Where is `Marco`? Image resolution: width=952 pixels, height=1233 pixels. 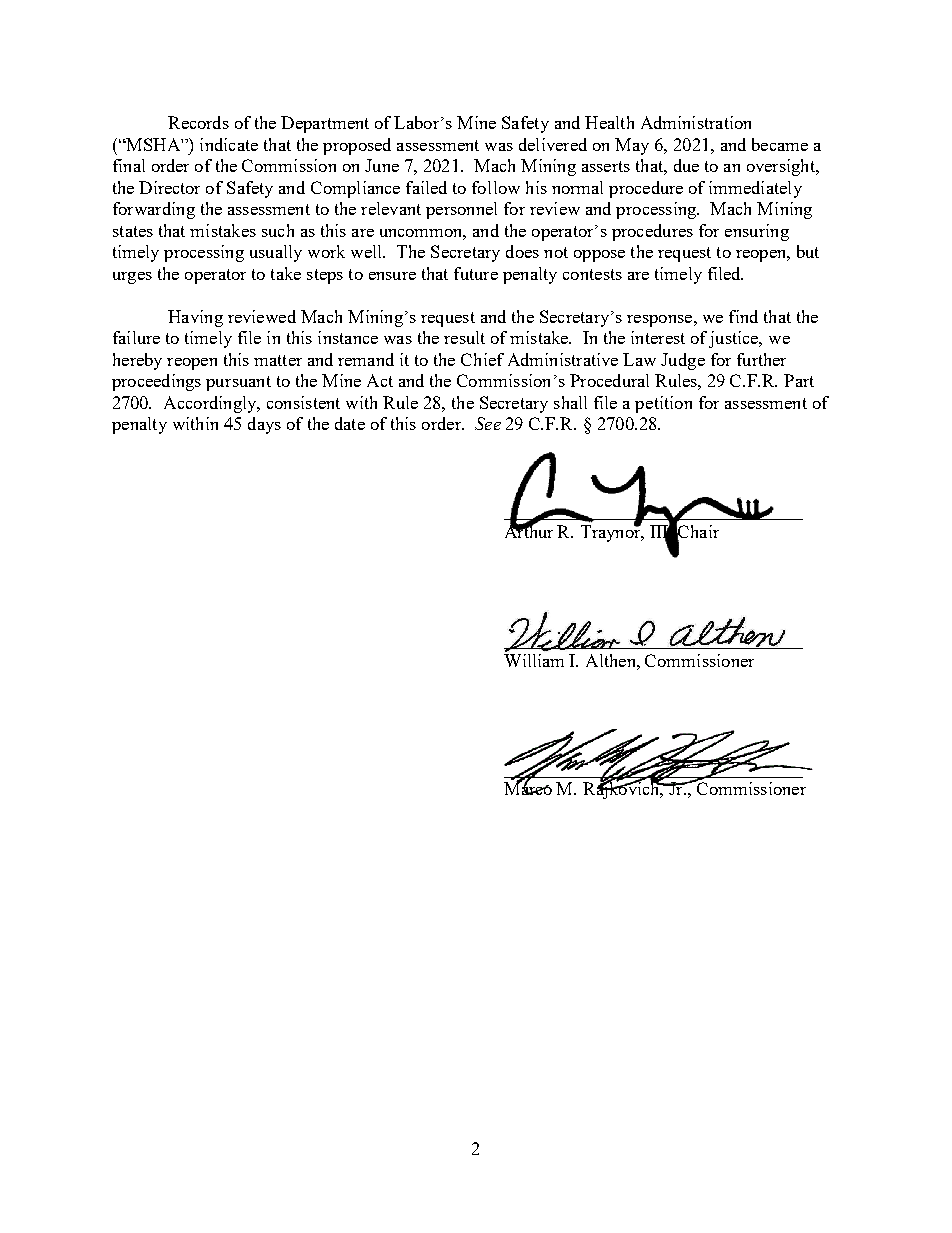 Marco is located at coordinates (528, 788).
